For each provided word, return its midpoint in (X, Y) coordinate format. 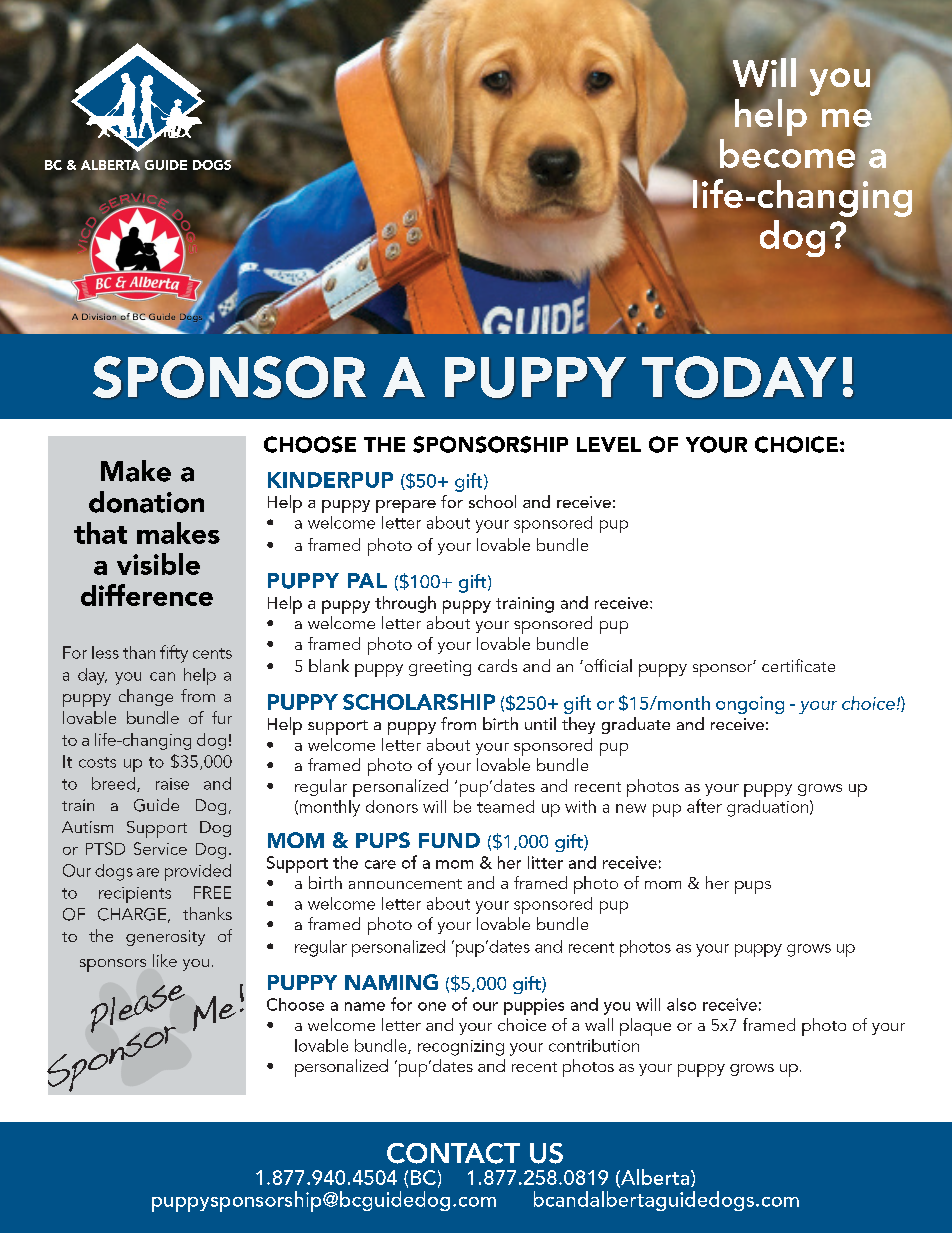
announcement (405, 884)
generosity (165, 938)
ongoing (750, 705)
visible (158, 564)
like (165, 960)
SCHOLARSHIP (419, 702)
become (787, 153)
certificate (798, 665)
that (100, 533)
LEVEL (609, 444)
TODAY (739, 377)
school (492, 501)
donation (146, 502)
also (681, 1004)
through (405, 604)
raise (172, 784)
